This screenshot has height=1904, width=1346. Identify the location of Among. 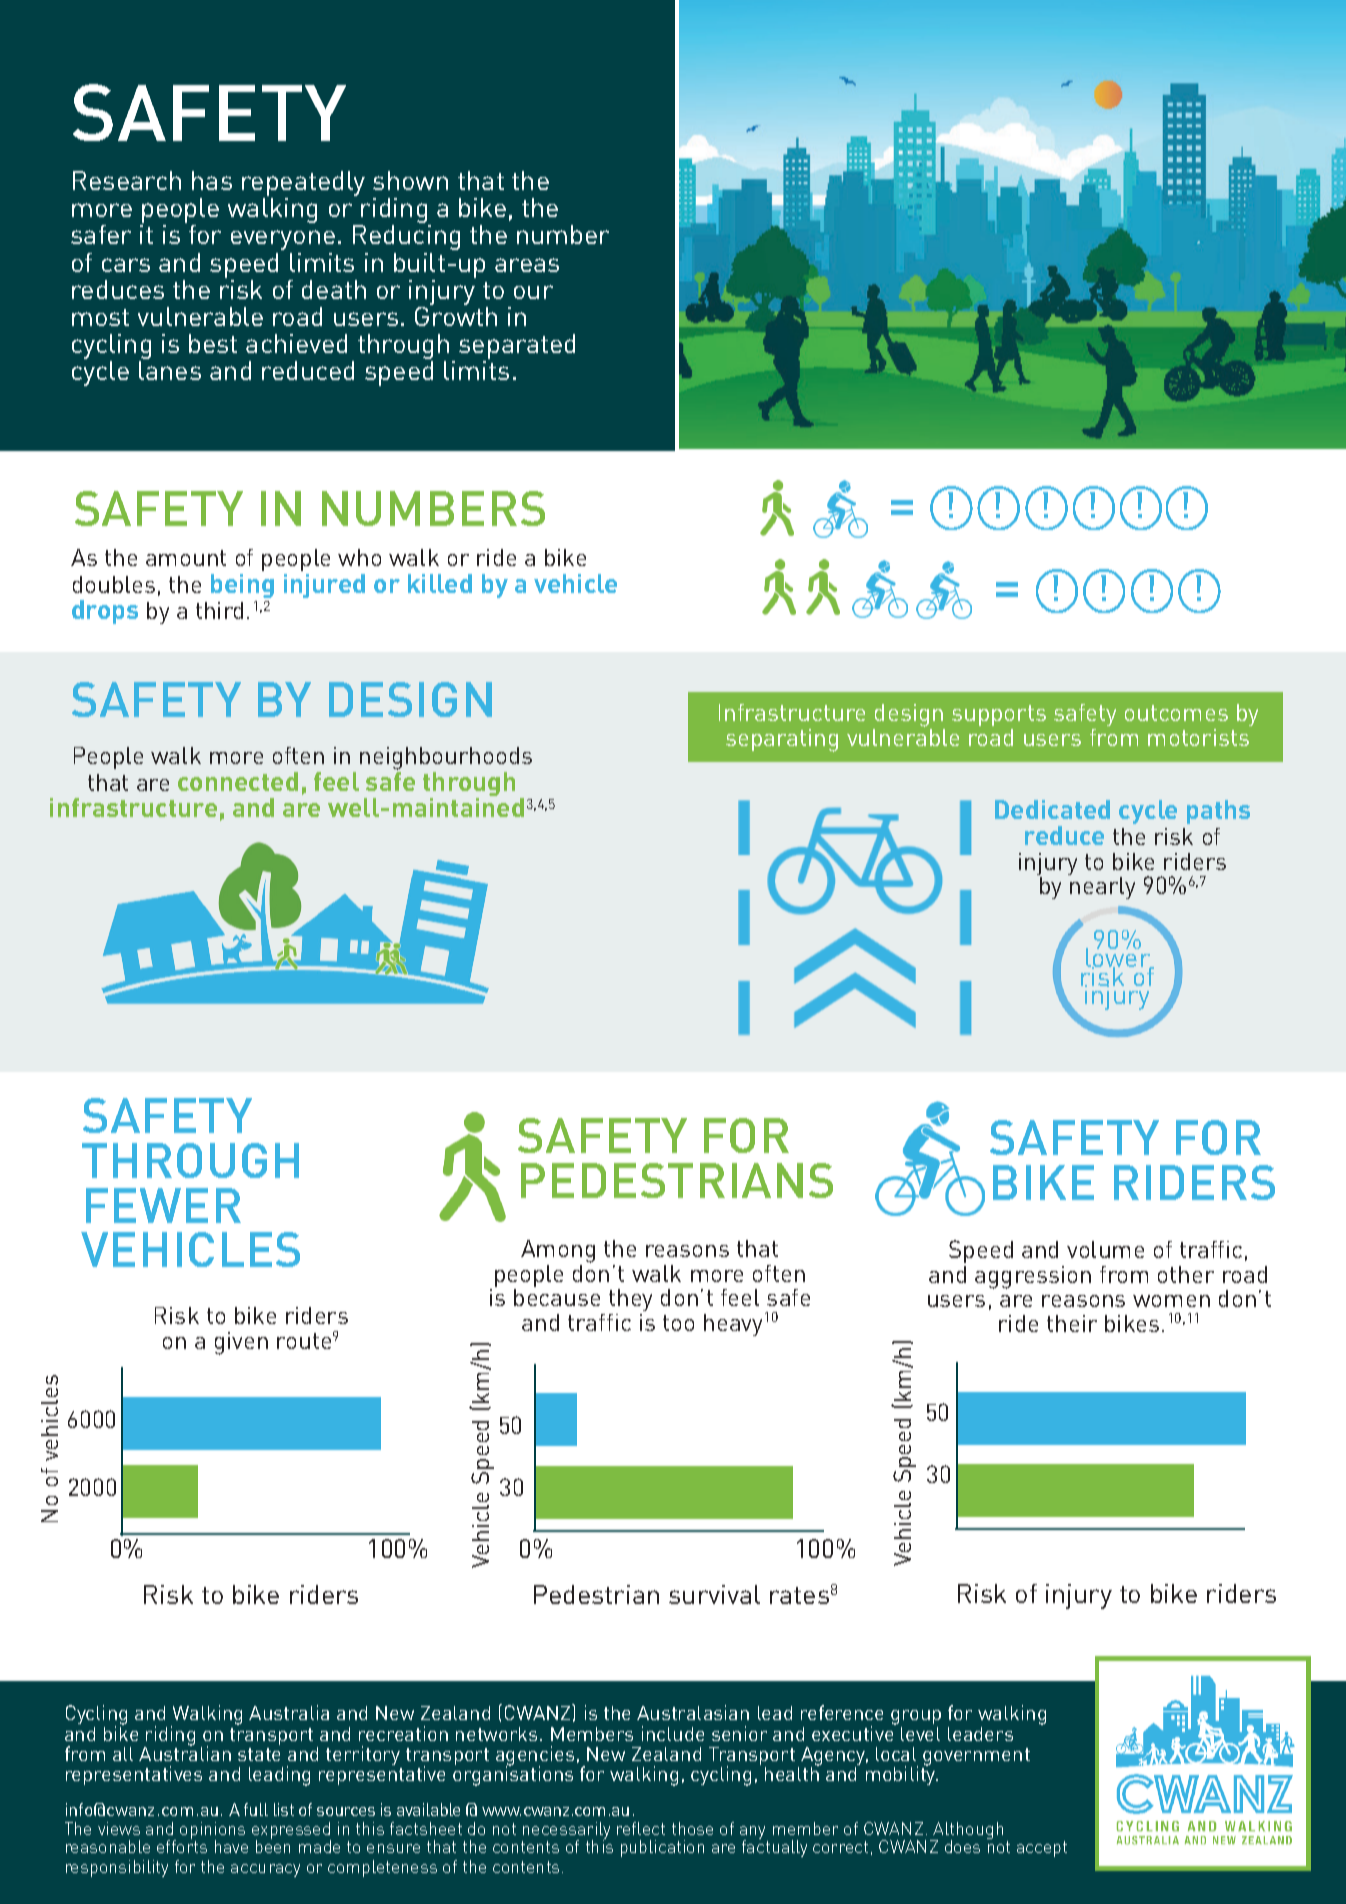
(558, 1253).
